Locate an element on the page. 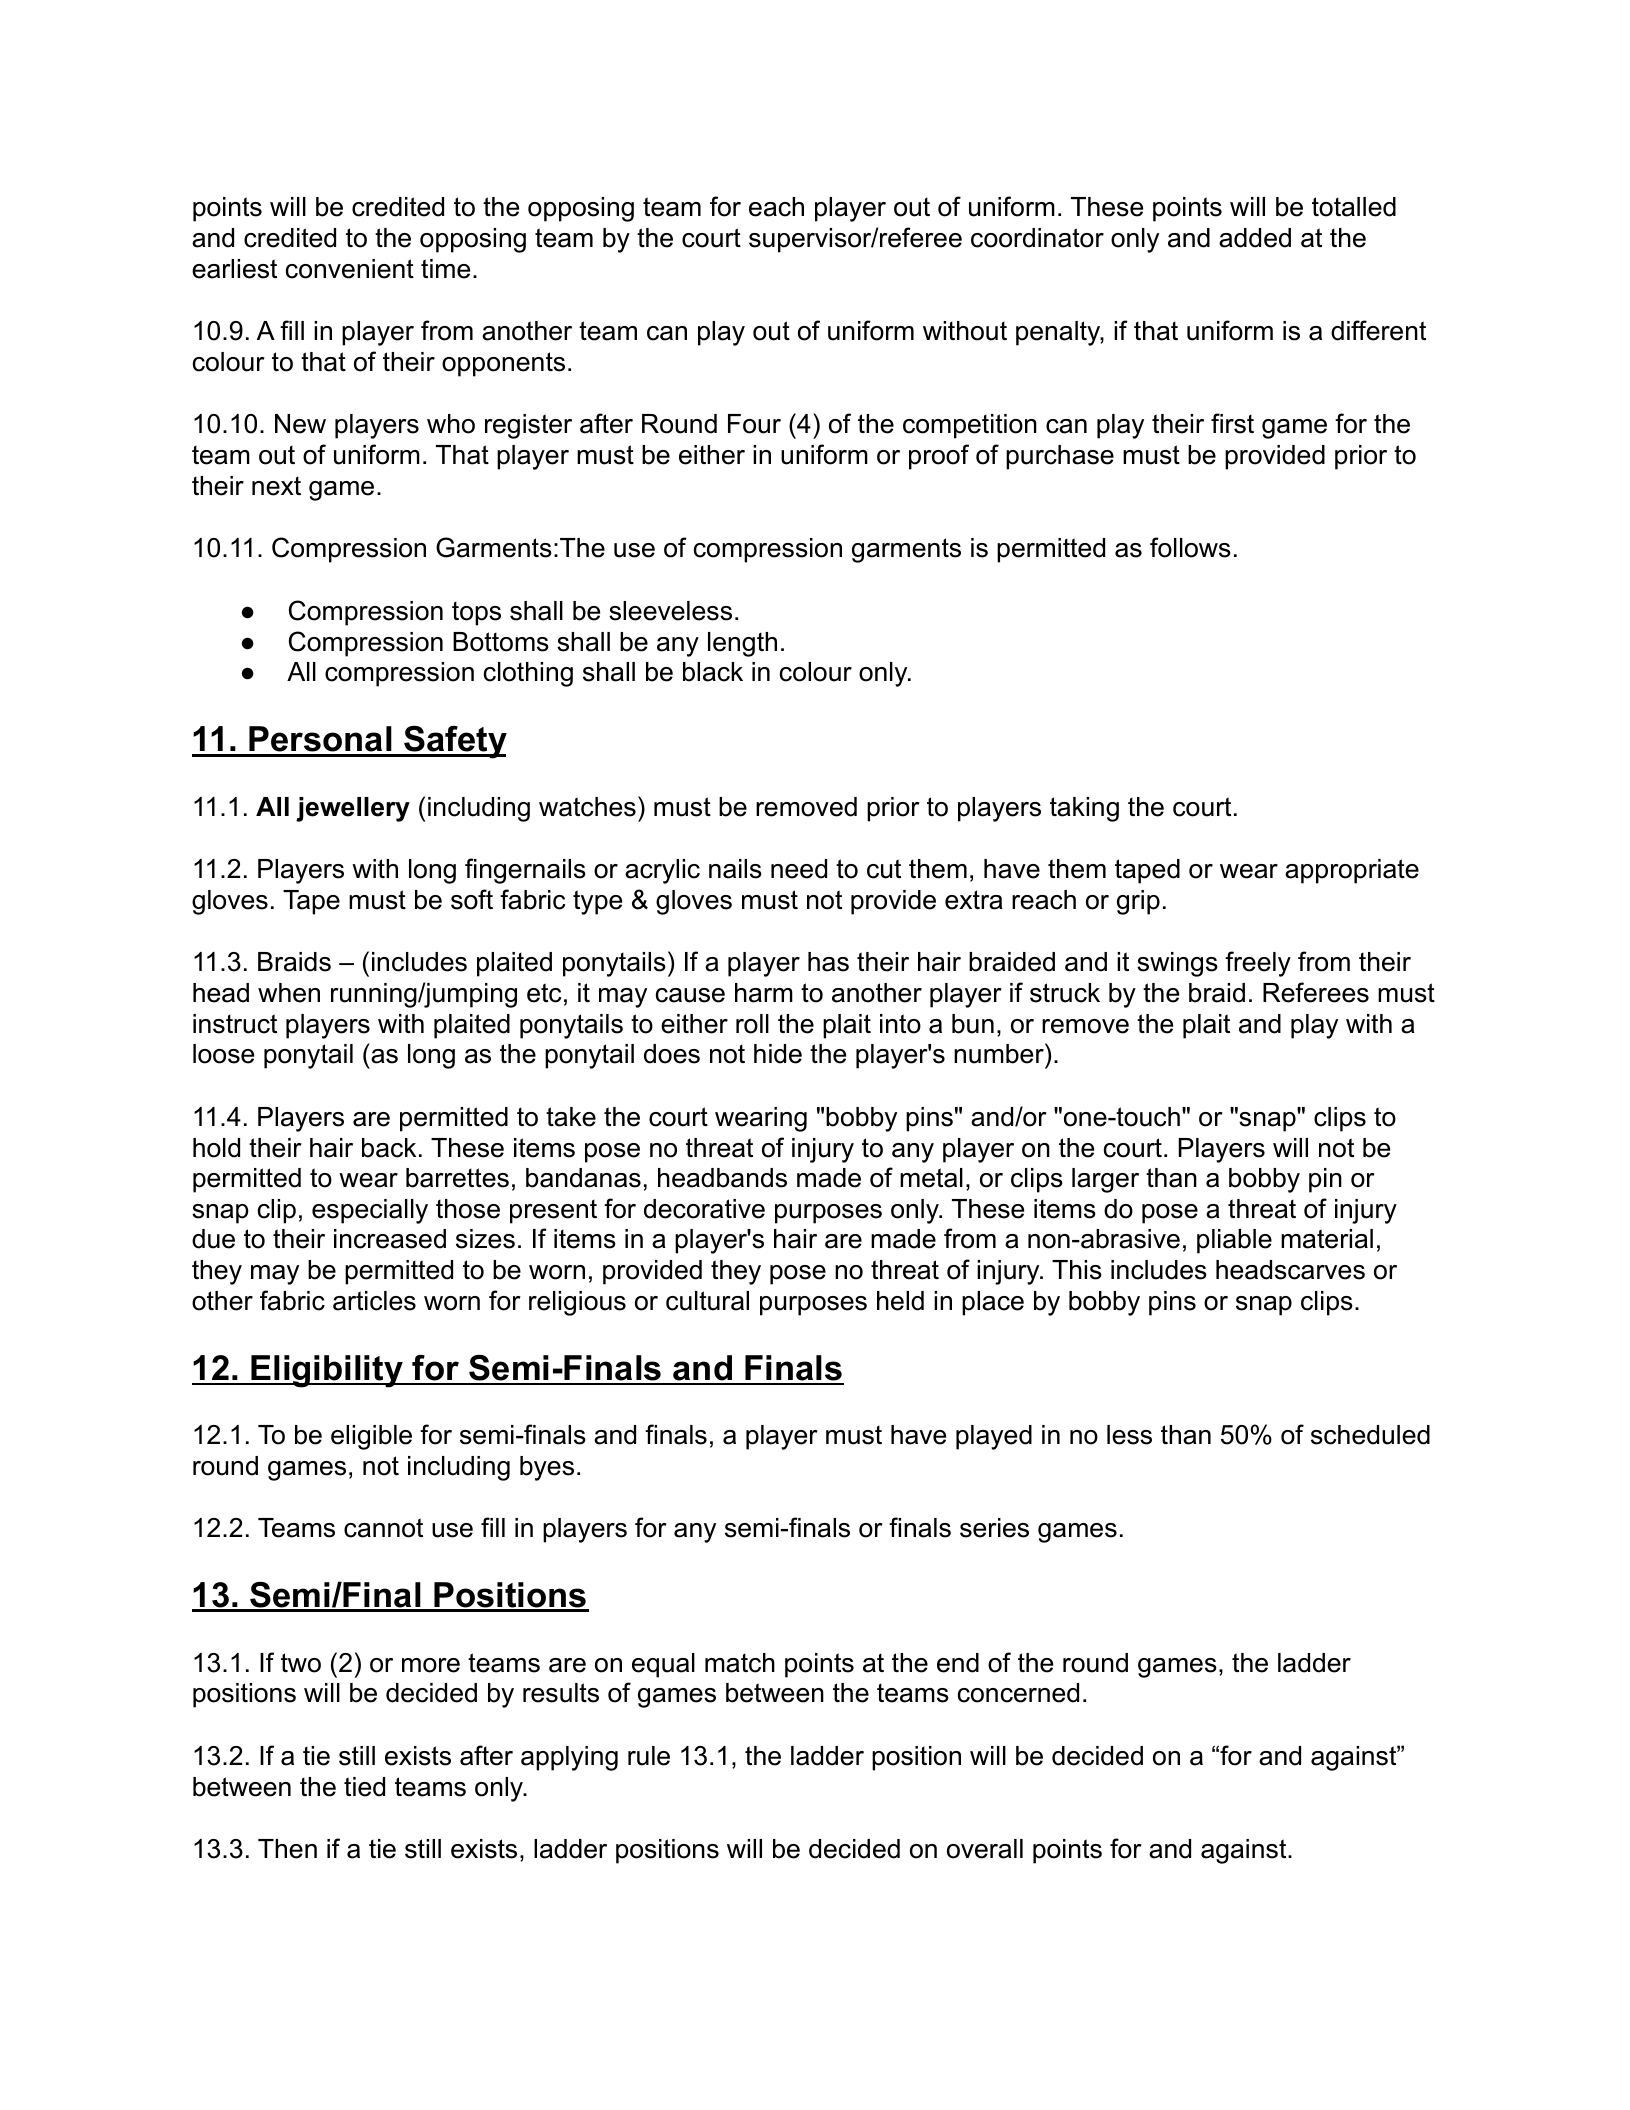 This document has width=1630, height=2110. Four is located at coordinates (754, 424).
